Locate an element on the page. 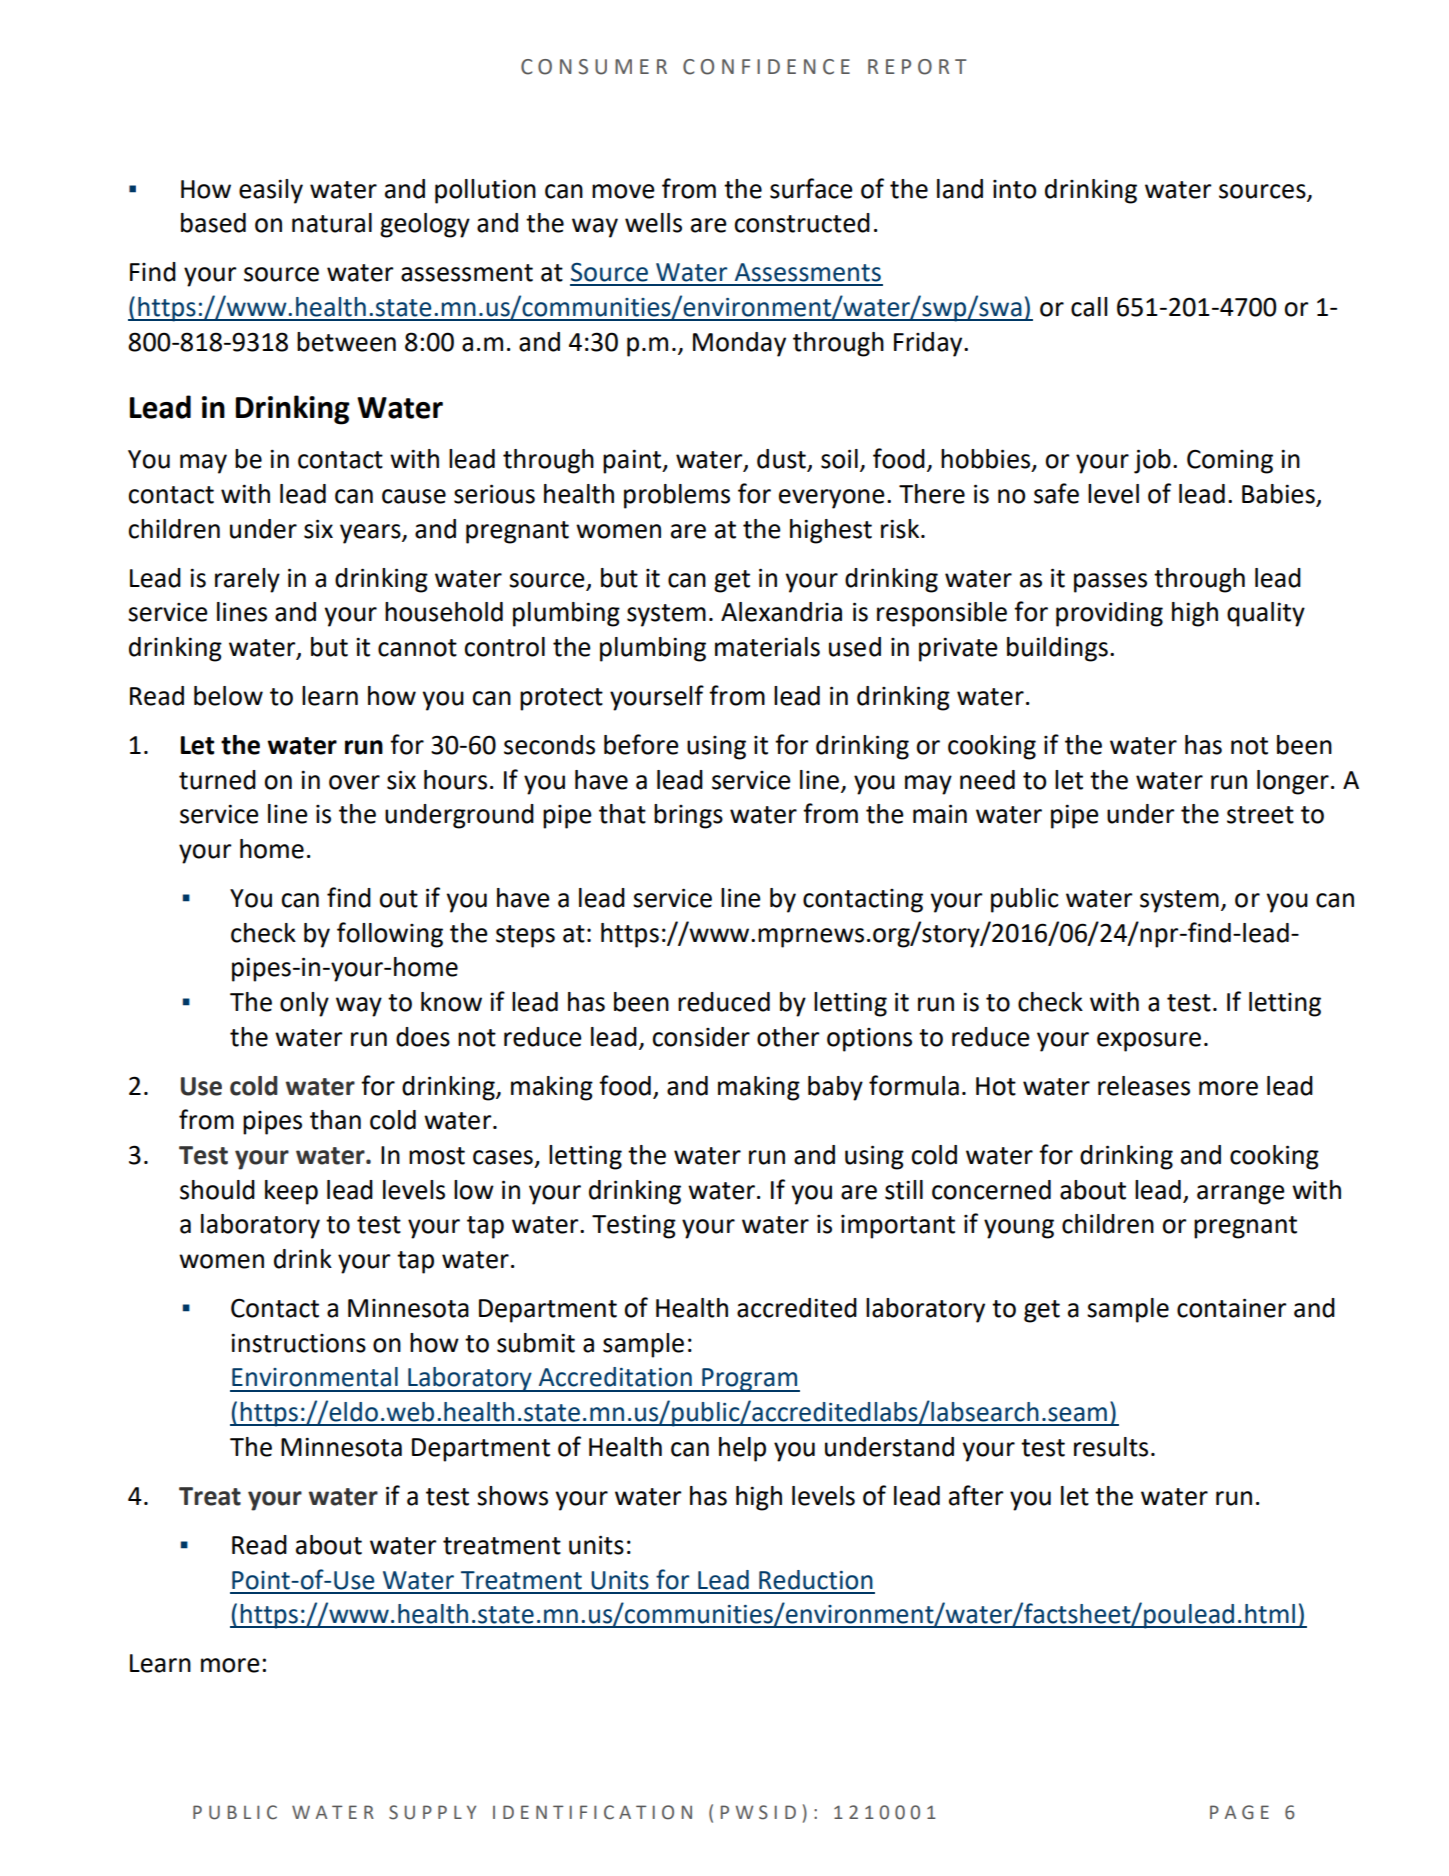 This page has height=1876, width=1449. shows is located at coordinates (512, 1496).
